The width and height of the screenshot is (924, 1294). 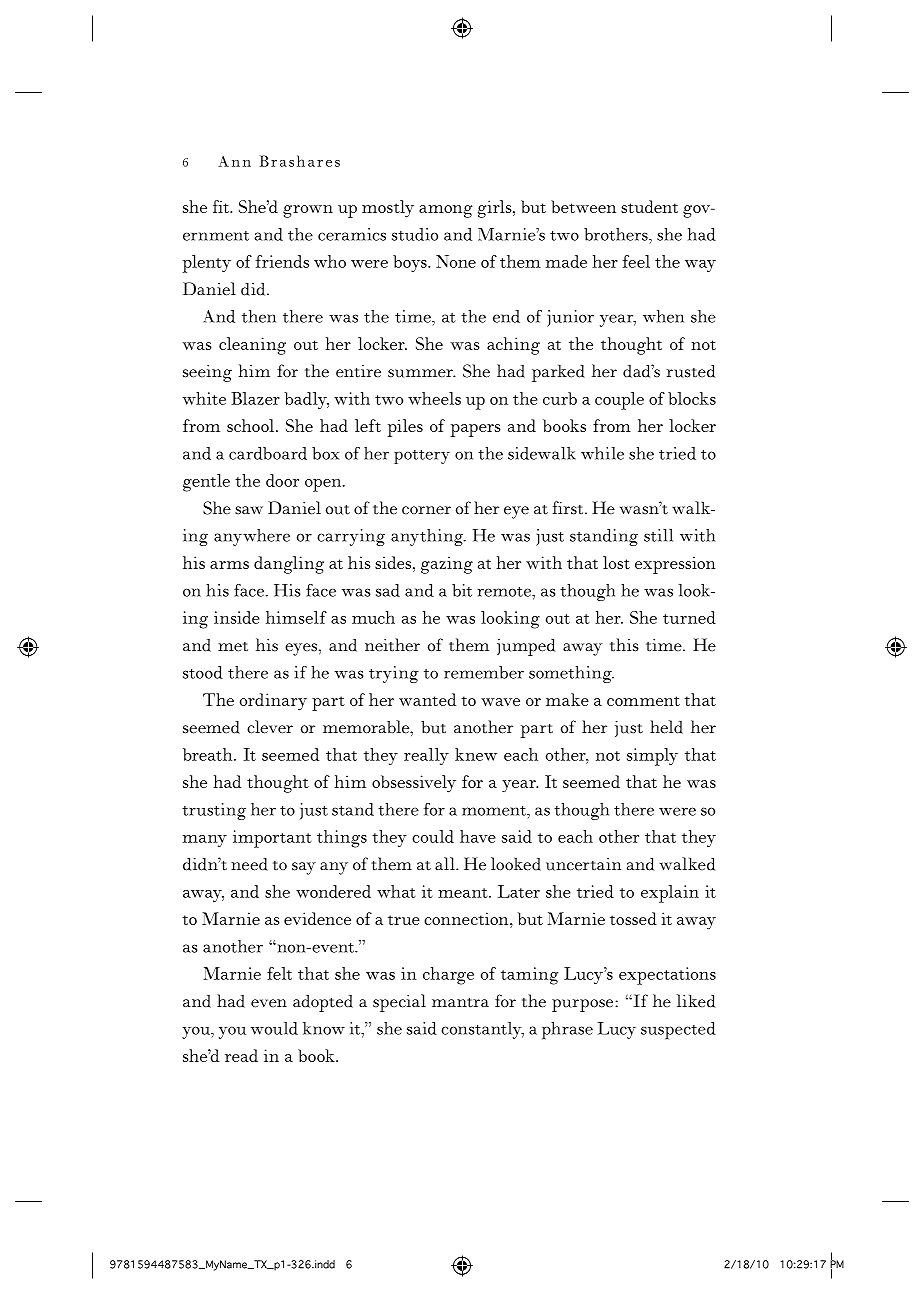 I want to click on comment, so click(x=643, y=701).
